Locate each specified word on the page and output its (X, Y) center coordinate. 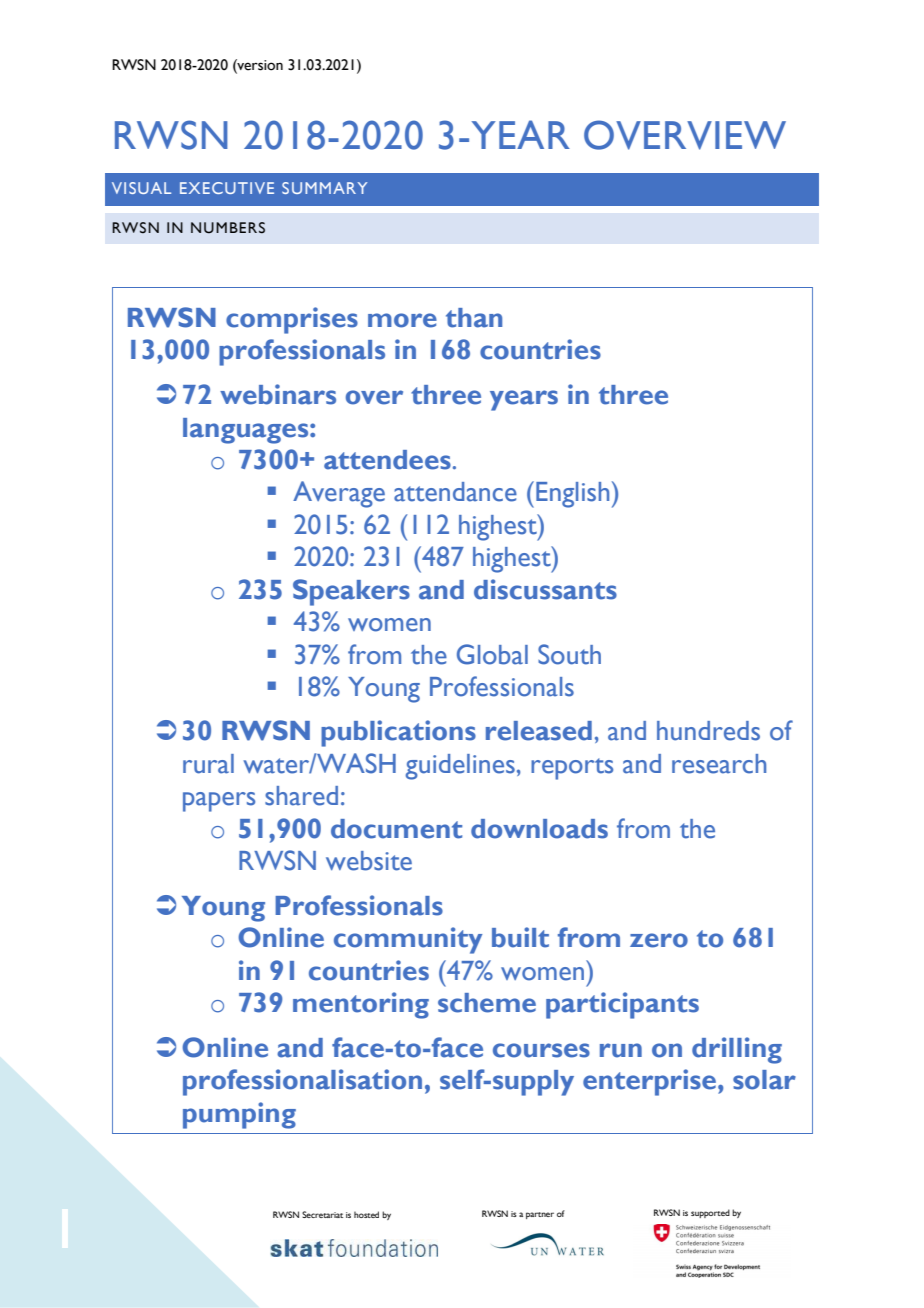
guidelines (460, 767)
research (719, 764)
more (402, 320)
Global (492, 654)
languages (247, 431)
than (474, 318)
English (572, 495)
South (569, 654)
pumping (239, 1115)
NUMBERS (228, 228)
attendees (387, 460)
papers (219, 802)
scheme (487, 1003)
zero (659, 940)
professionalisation (302, 1082)
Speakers (351, 592)
